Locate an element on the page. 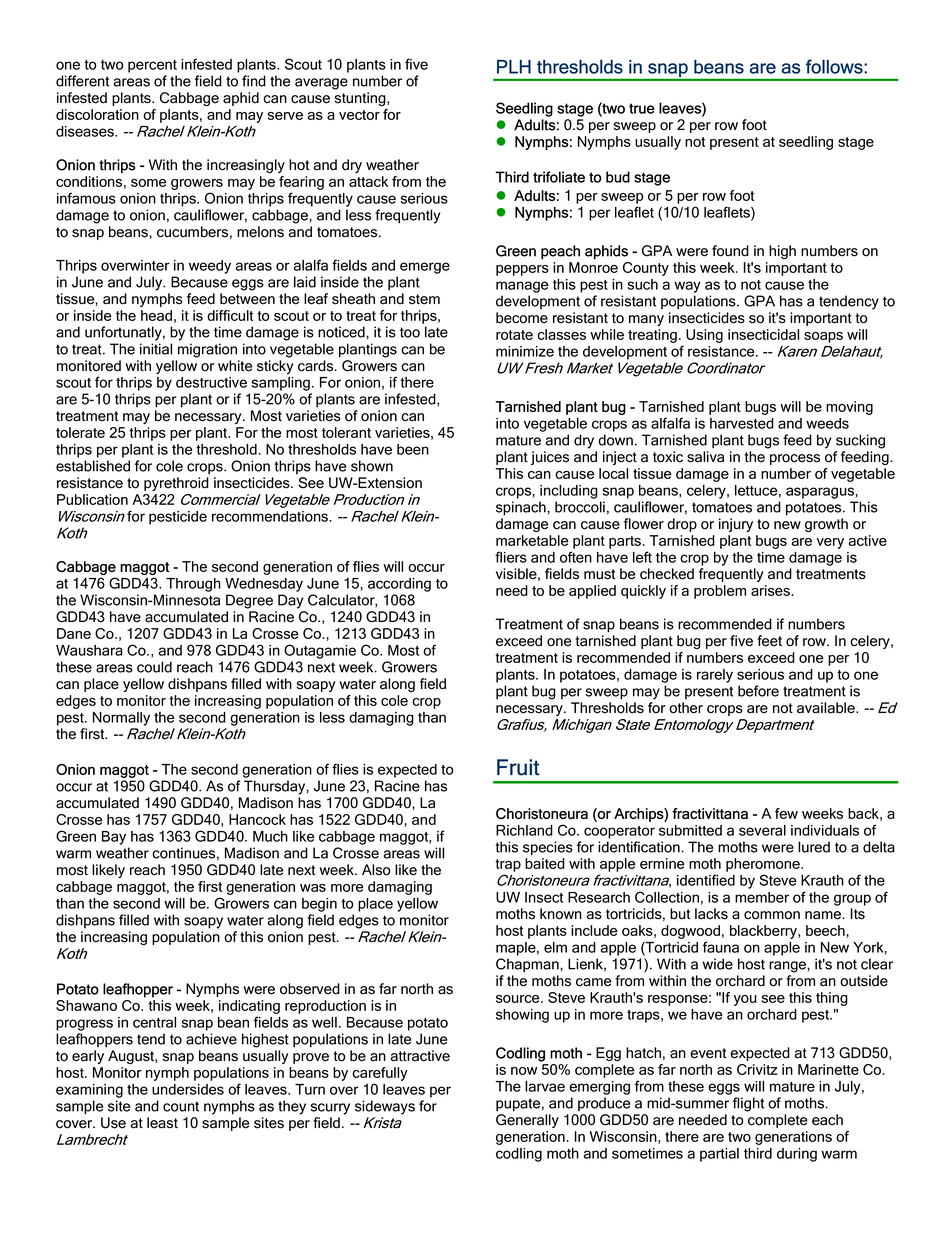 The height and width of the document is (1233, 952). Generally is located at coordinates (527, 1121).
